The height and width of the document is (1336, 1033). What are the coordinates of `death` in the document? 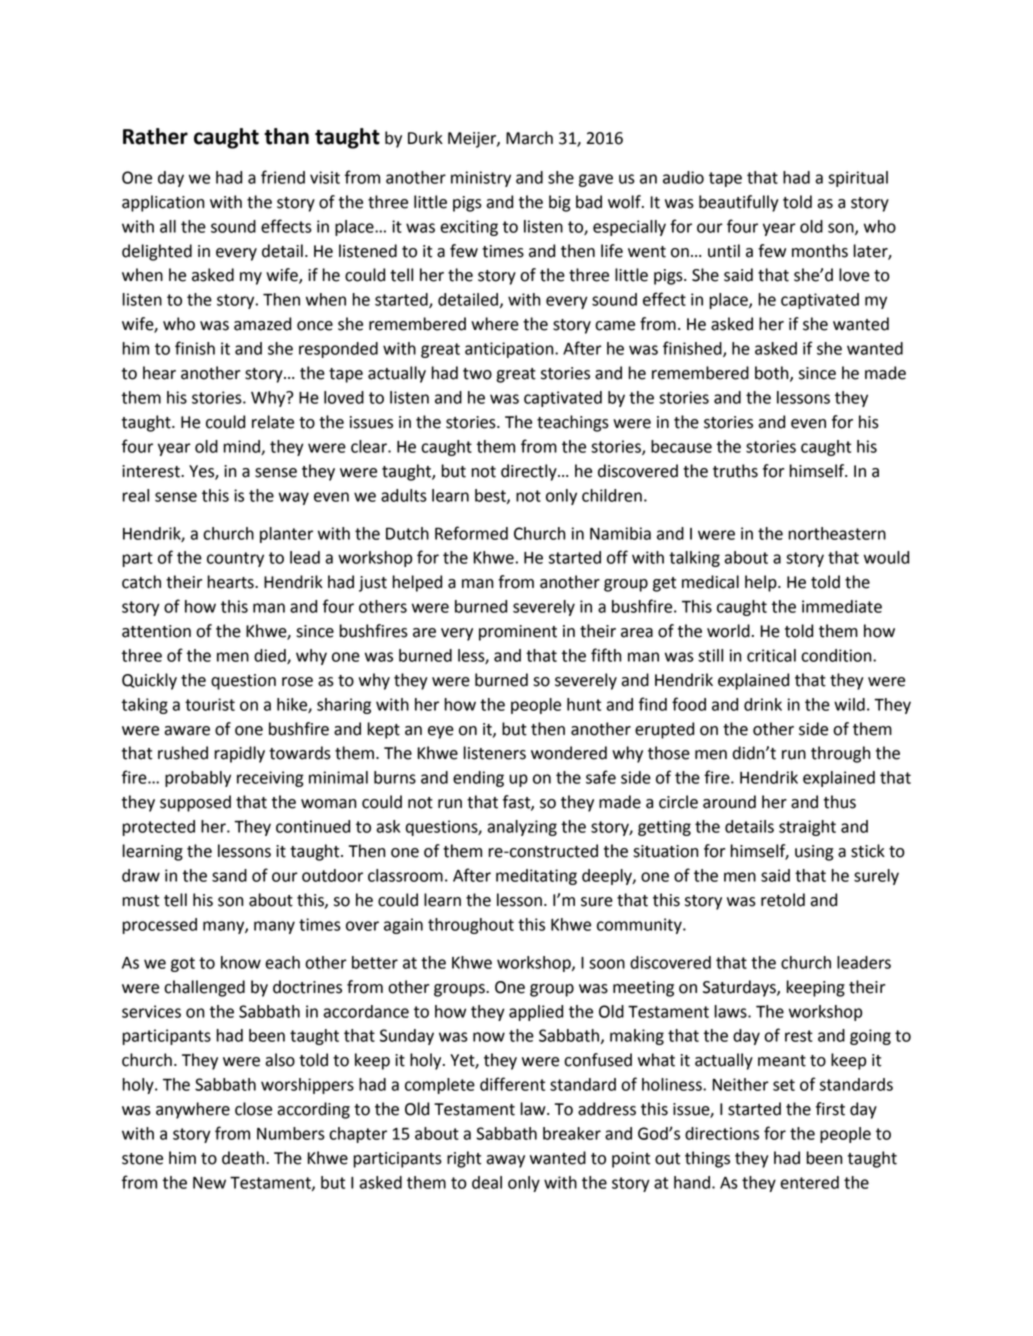 It's located at (244, 1158).
